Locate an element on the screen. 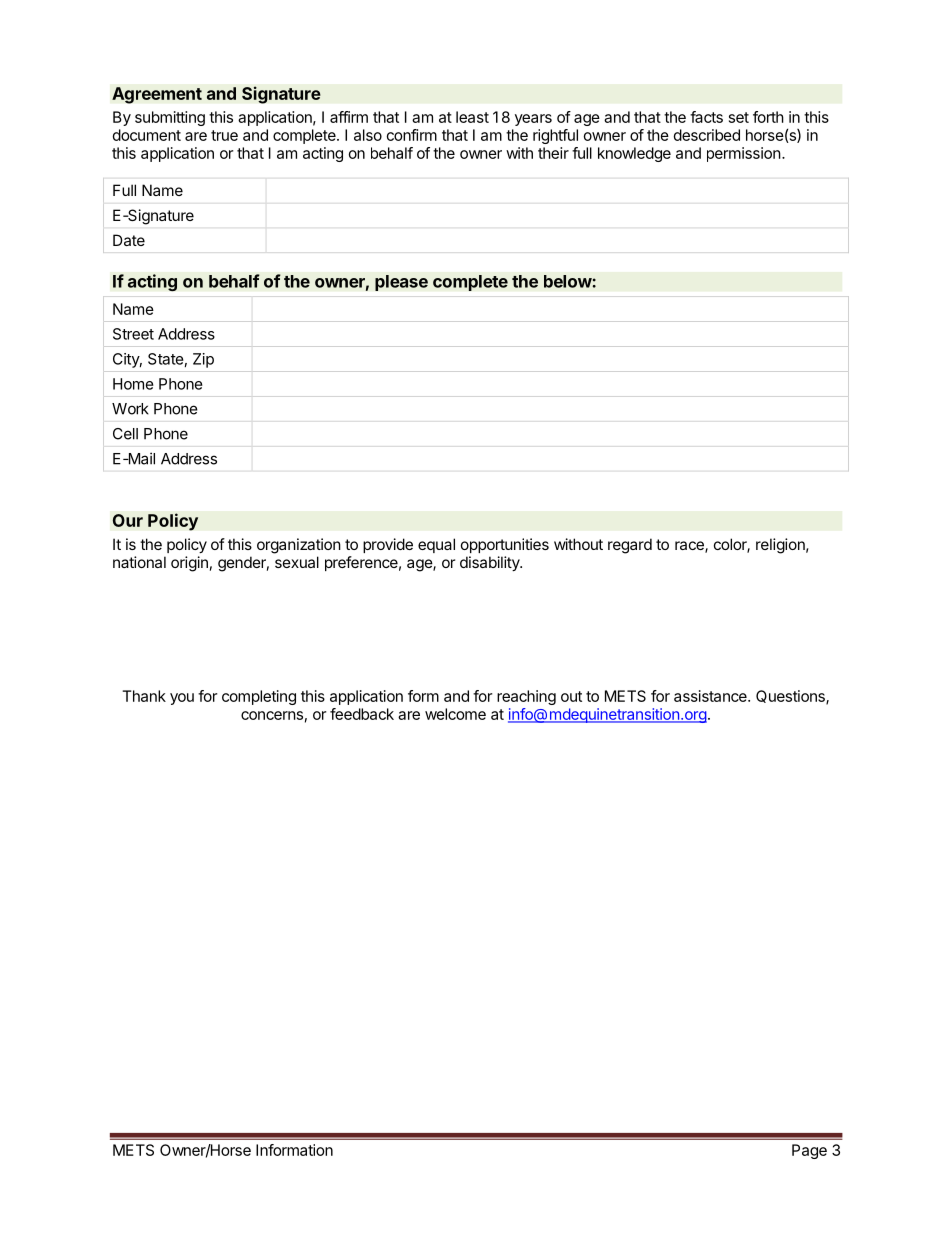 The width and height of the screenshot is (952, 1233). set is located at coordinates (739, 117).
